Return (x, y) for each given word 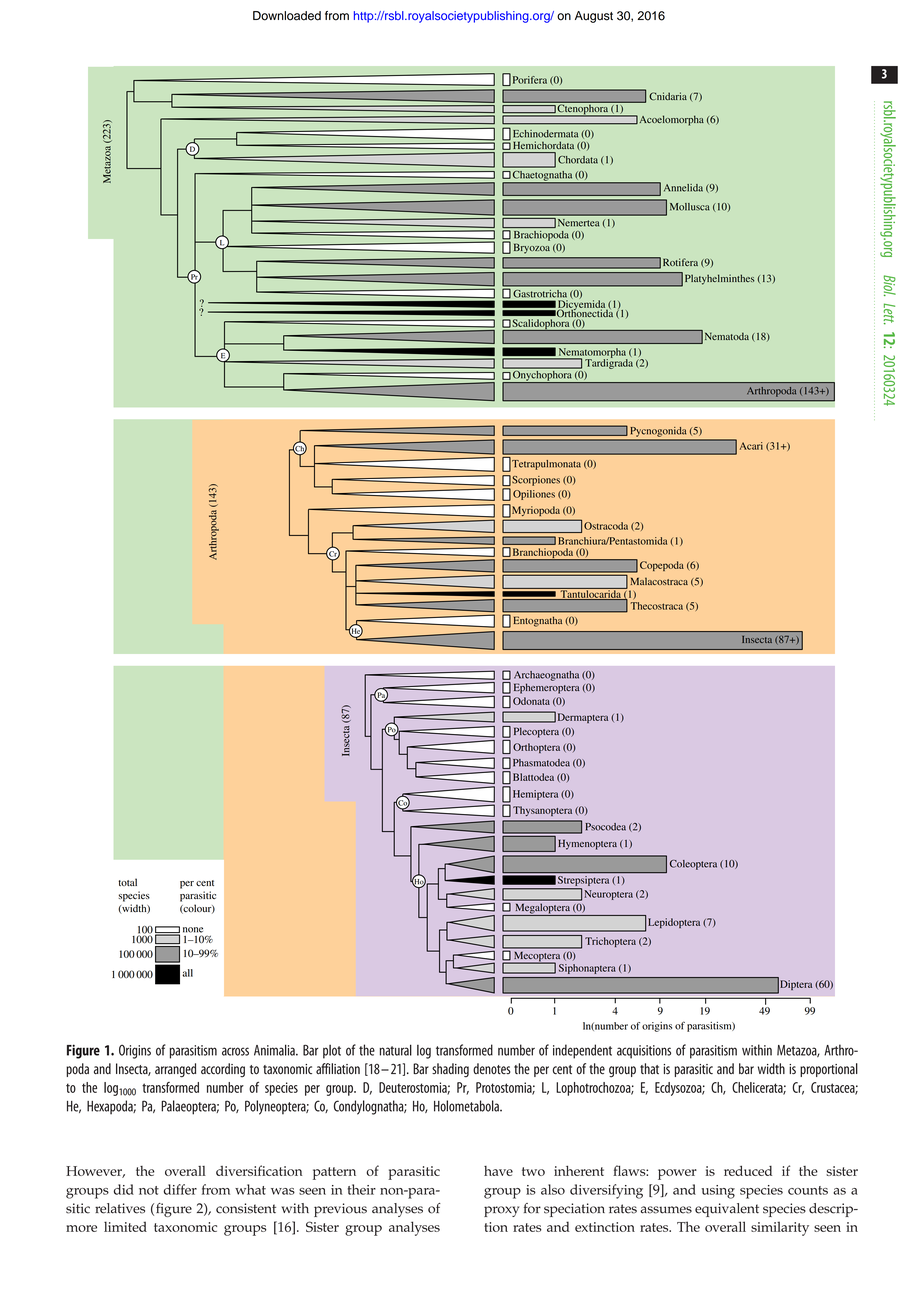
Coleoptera (693, 865)
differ (180, 1189)
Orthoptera (536, 748)
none (193, 930)
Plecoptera (536, 732)
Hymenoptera (587, 844)
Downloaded (287, 16)
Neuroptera (608, 895)
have (498, 1171)
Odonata (531, 701)
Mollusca (690, 207)
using (718, 1192)
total (127, 882)
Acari (751, 446)
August (594, 17)
